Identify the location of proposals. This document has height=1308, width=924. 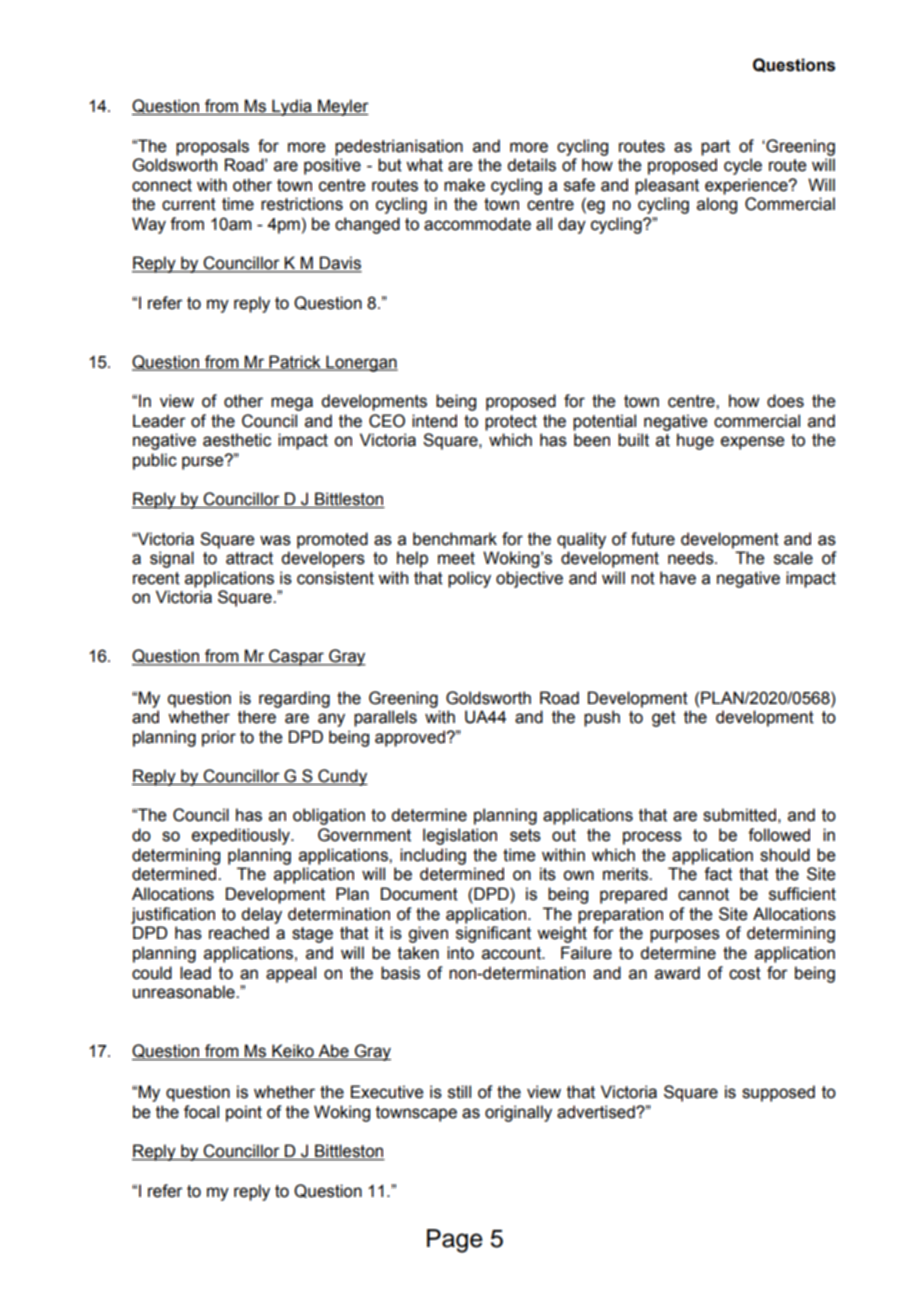
(212, 147).
